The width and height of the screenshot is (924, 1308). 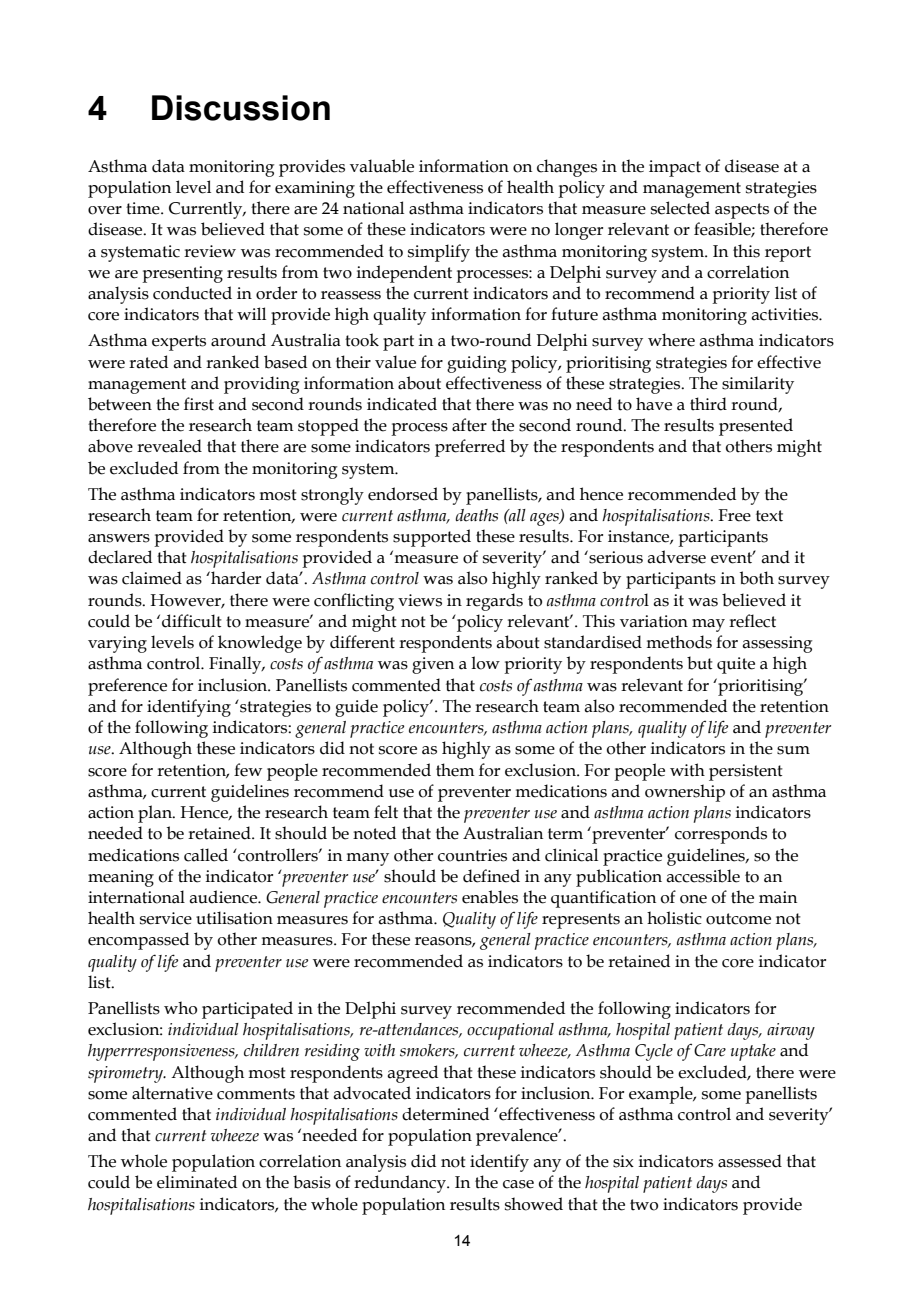 I want to click on valuable, so click(x=382, y=166).
